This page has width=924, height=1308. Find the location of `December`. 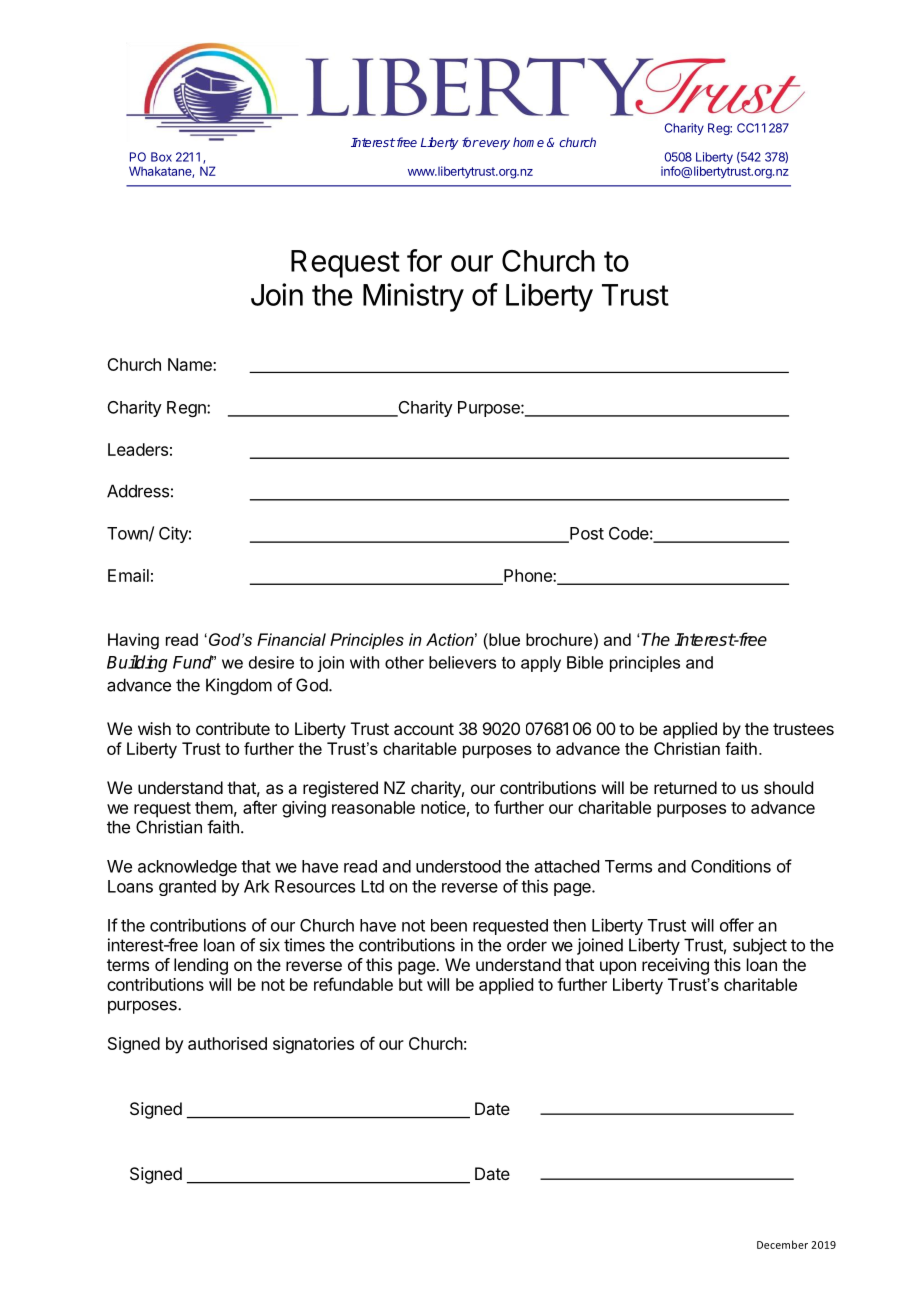

December is located at coordinates (782, 1244).
